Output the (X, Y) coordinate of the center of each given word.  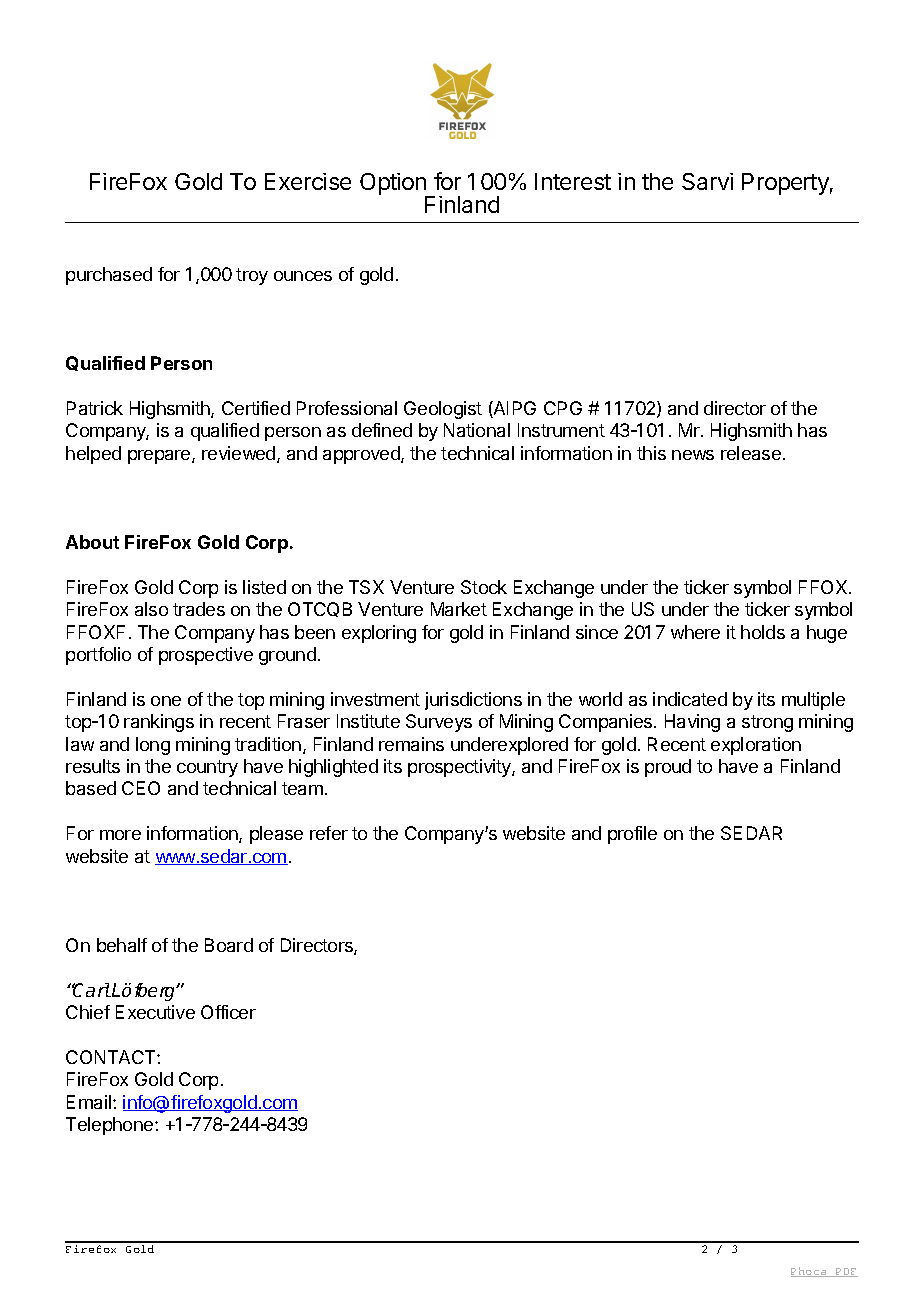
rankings (159, 723)
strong (767, 723)
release (751, 453)
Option (394, 185)
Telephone (111, 1126)
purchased (109, 276)
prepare (160, 457)
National (477, 430)
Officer (228, 1012)
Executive (155, 1012)
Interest (573, 181)
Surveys (439, 723)
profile (632, 835)
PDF (846, 1272)
